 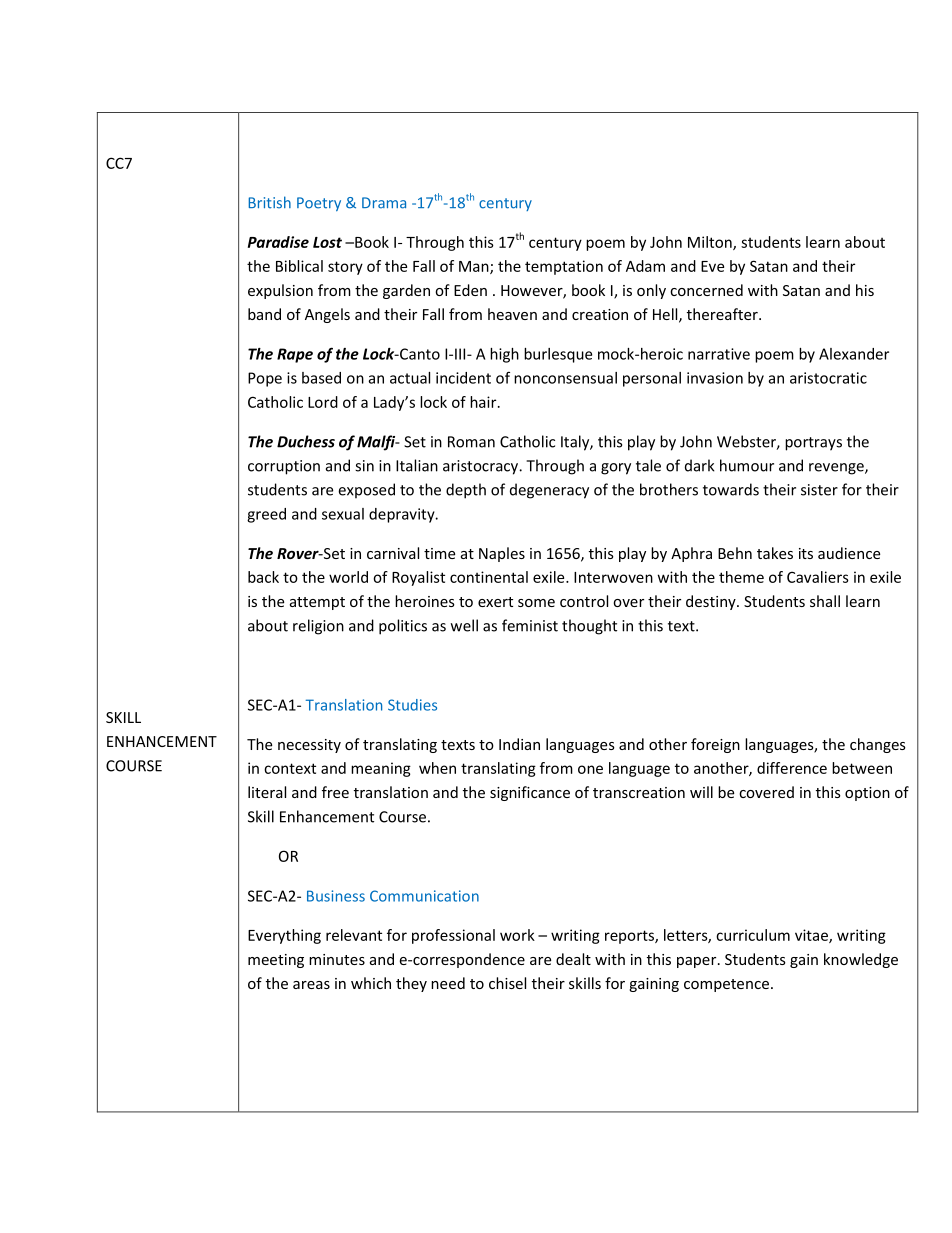 I want to click on nonconsensual, so click(x=565, y=378).
